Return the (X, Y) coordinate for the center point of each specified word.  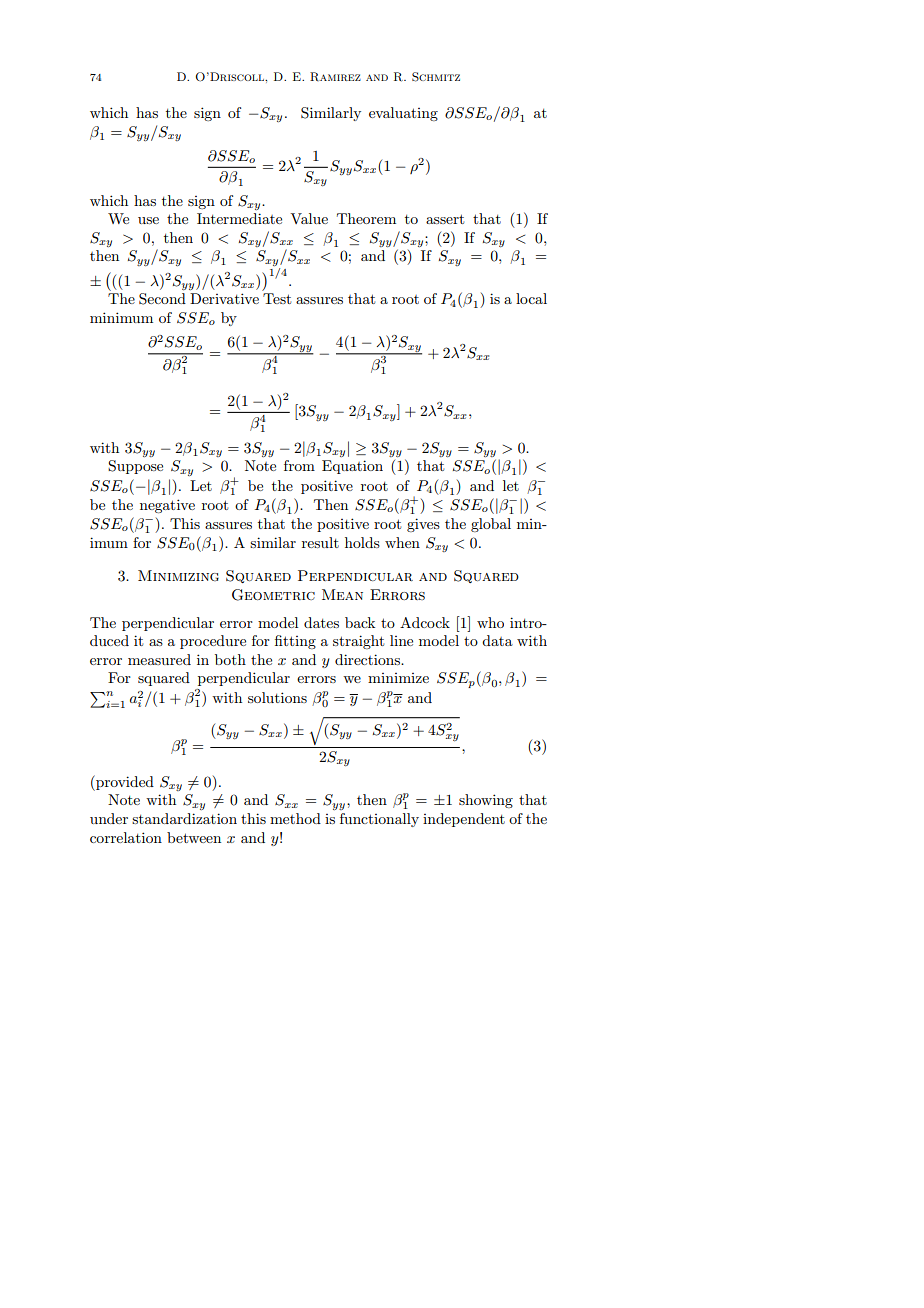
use (148, 220)
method (295, 818)
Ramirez (335, 76)
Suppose (135, 467)
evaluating (403, 114)
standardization (184, 818)
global (491, 525)
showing (486, 801)
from (299, 465)
